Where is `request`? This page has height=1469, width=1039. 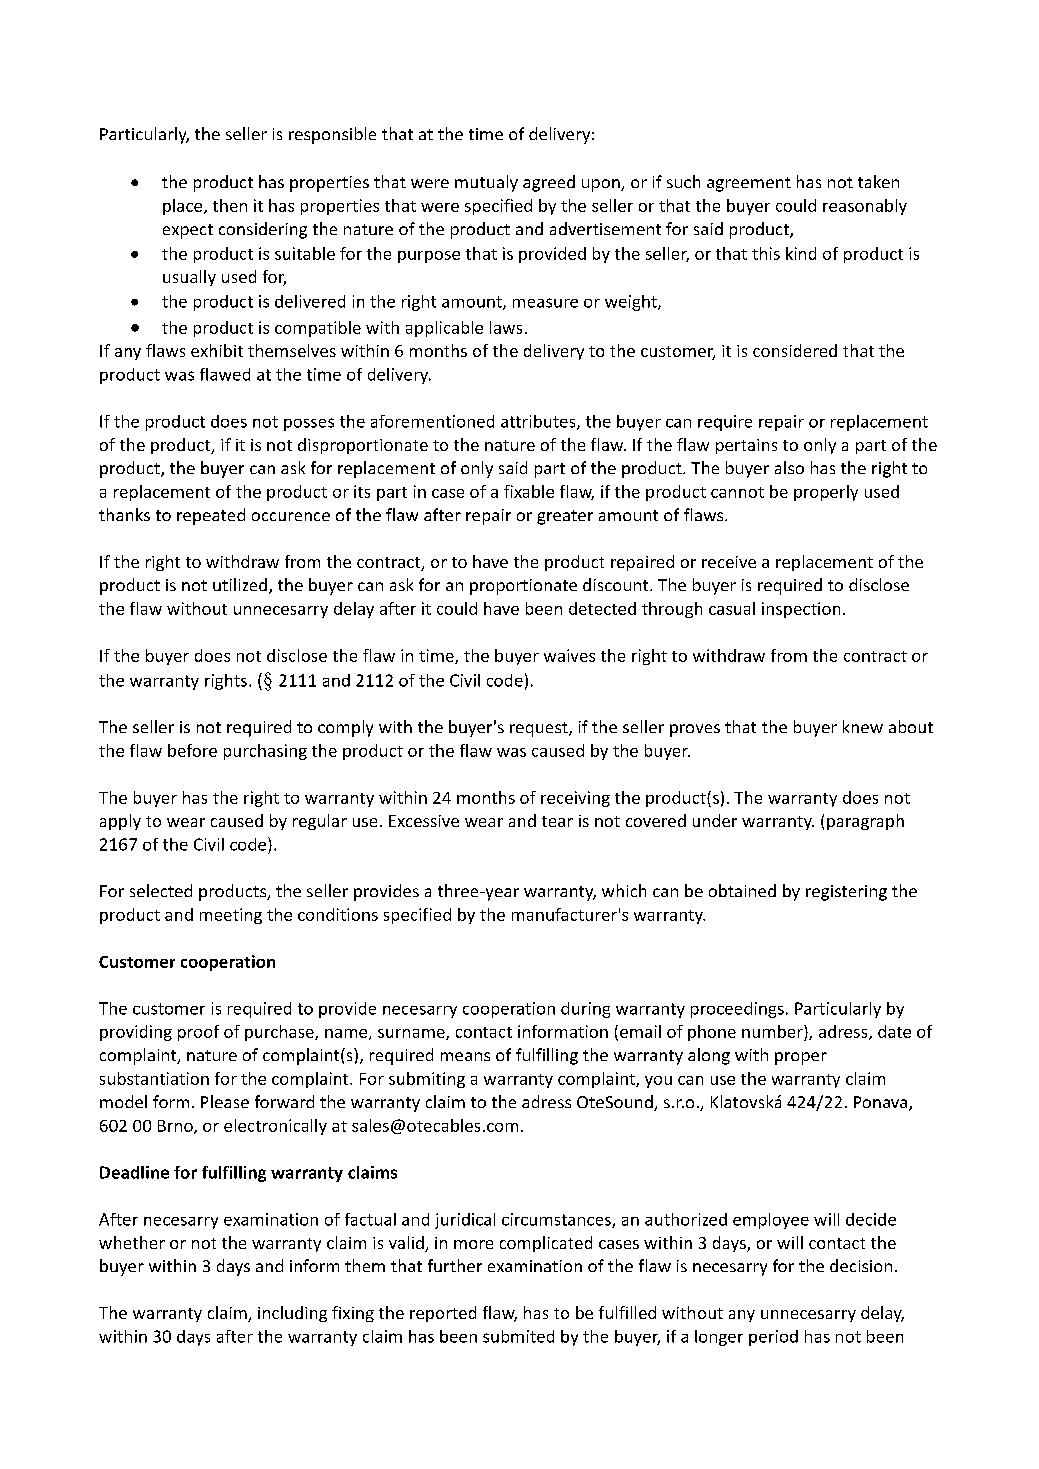 request is located at coordinates (540, 729).
